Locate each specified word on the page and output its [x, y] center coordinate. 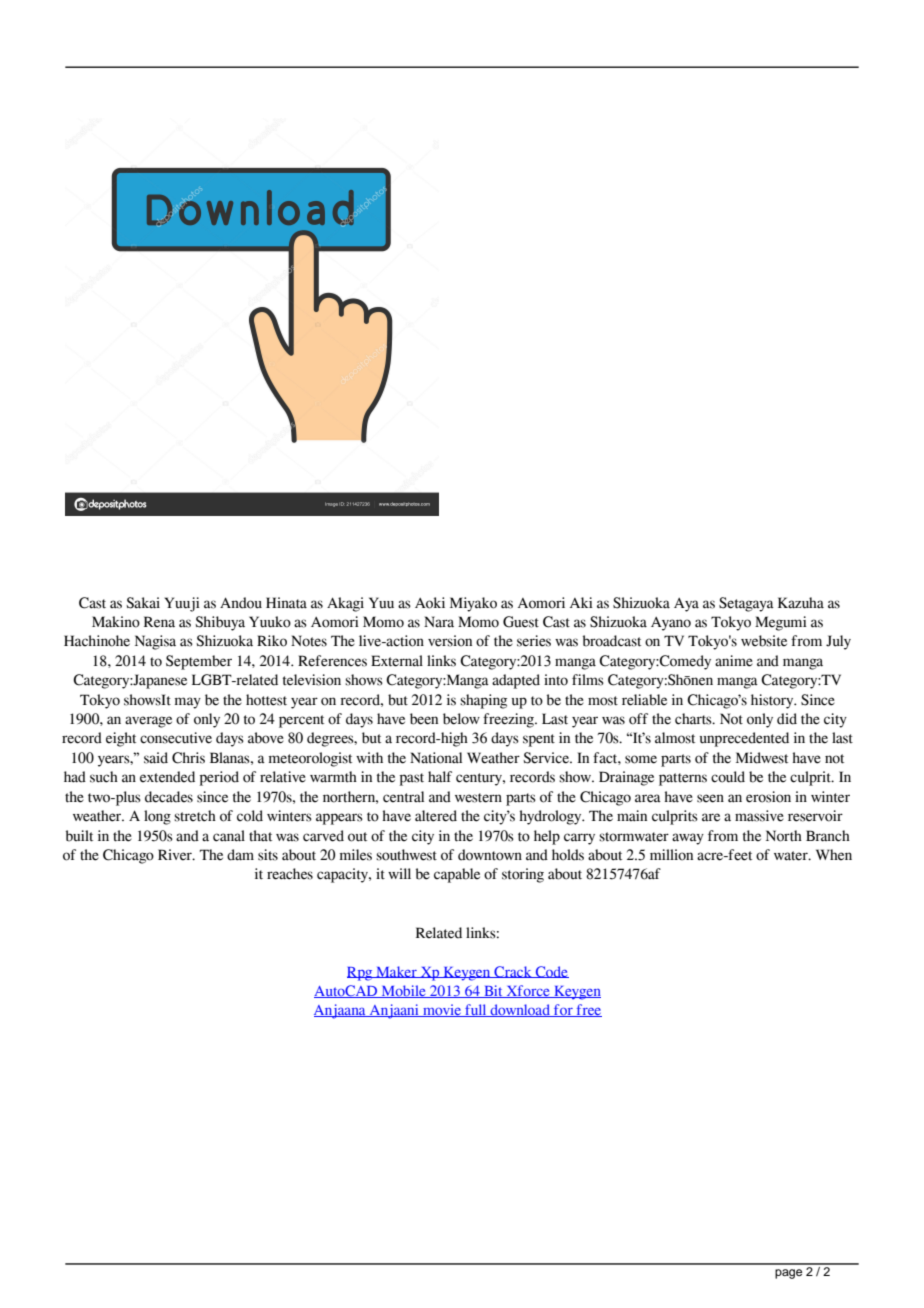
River [176, 855]
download [520, 1010]
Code [551, 972]
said [156, 758]
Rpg [361, 974]
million [671, 855]
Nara [439, 622]
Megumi [781, 623]
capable [457, 875]
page [788, 1274]
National [436, 758]
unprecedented [744, 739]
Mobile [403, 991]
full [476, 1010]
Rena [159, 622]
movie [442, 1010]
